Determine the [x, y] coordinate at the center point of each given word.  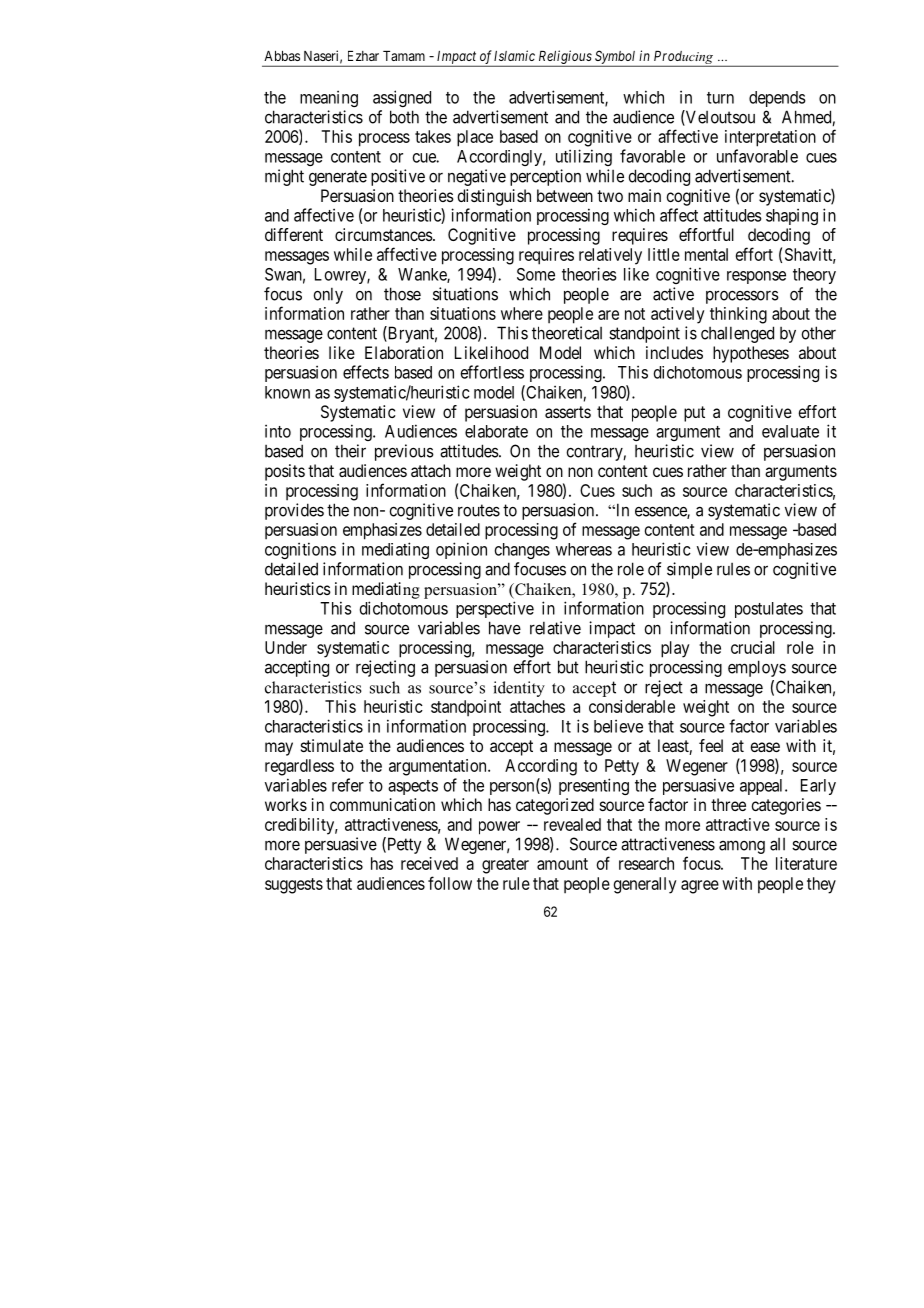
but [568, 667]
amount [562, 864]
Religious [564, 58]
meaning [329, 98]
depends [777, 99]
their [350, 451]
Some [536, 274]
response [756, 277]
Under [286, 647]
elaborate [496, 431]
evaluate [790, 431]
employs [757, 668]
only [328, 295]
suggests [294, 886]
